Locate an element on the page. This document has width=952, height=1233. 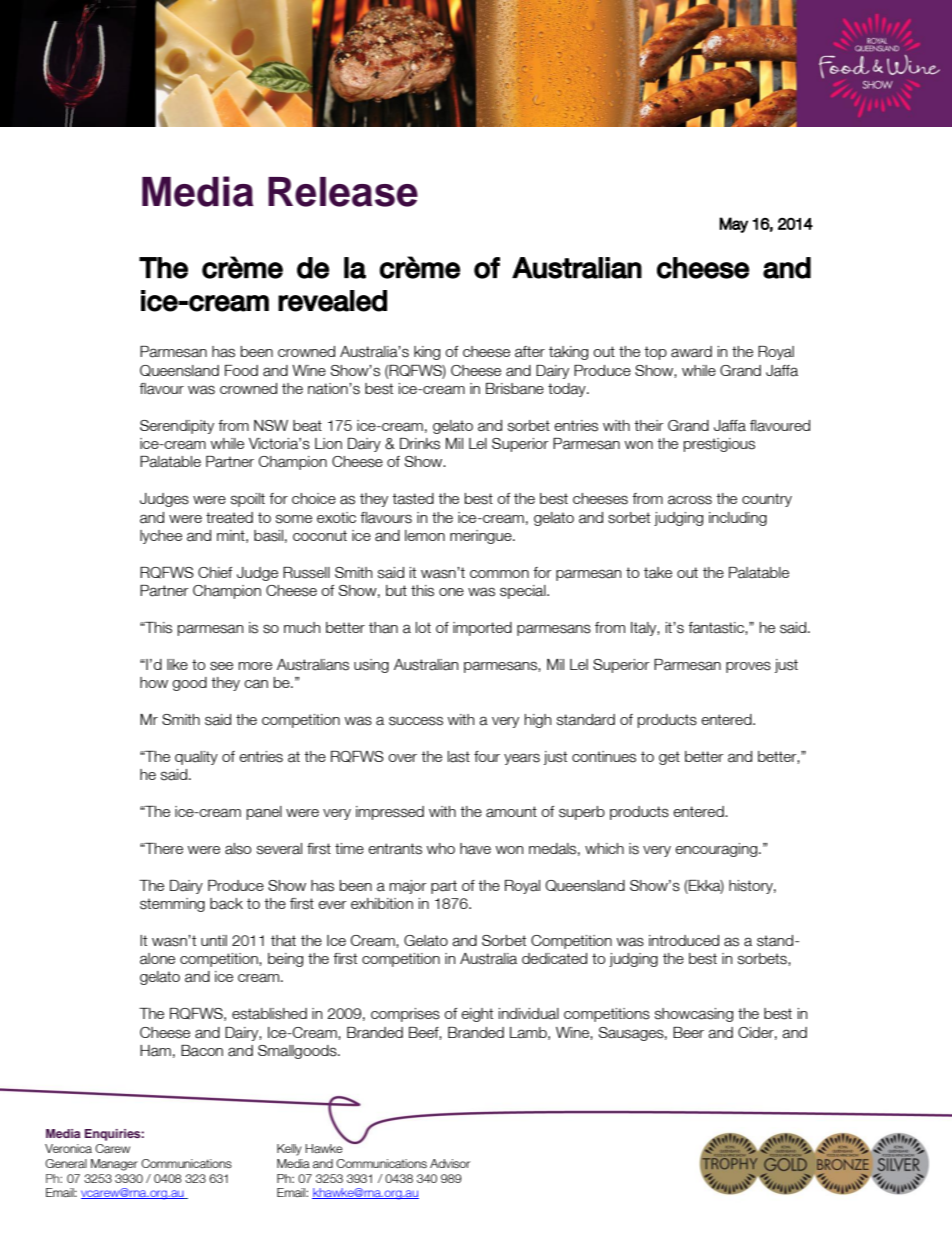
Manager is located at coordinates (114, 1165).
